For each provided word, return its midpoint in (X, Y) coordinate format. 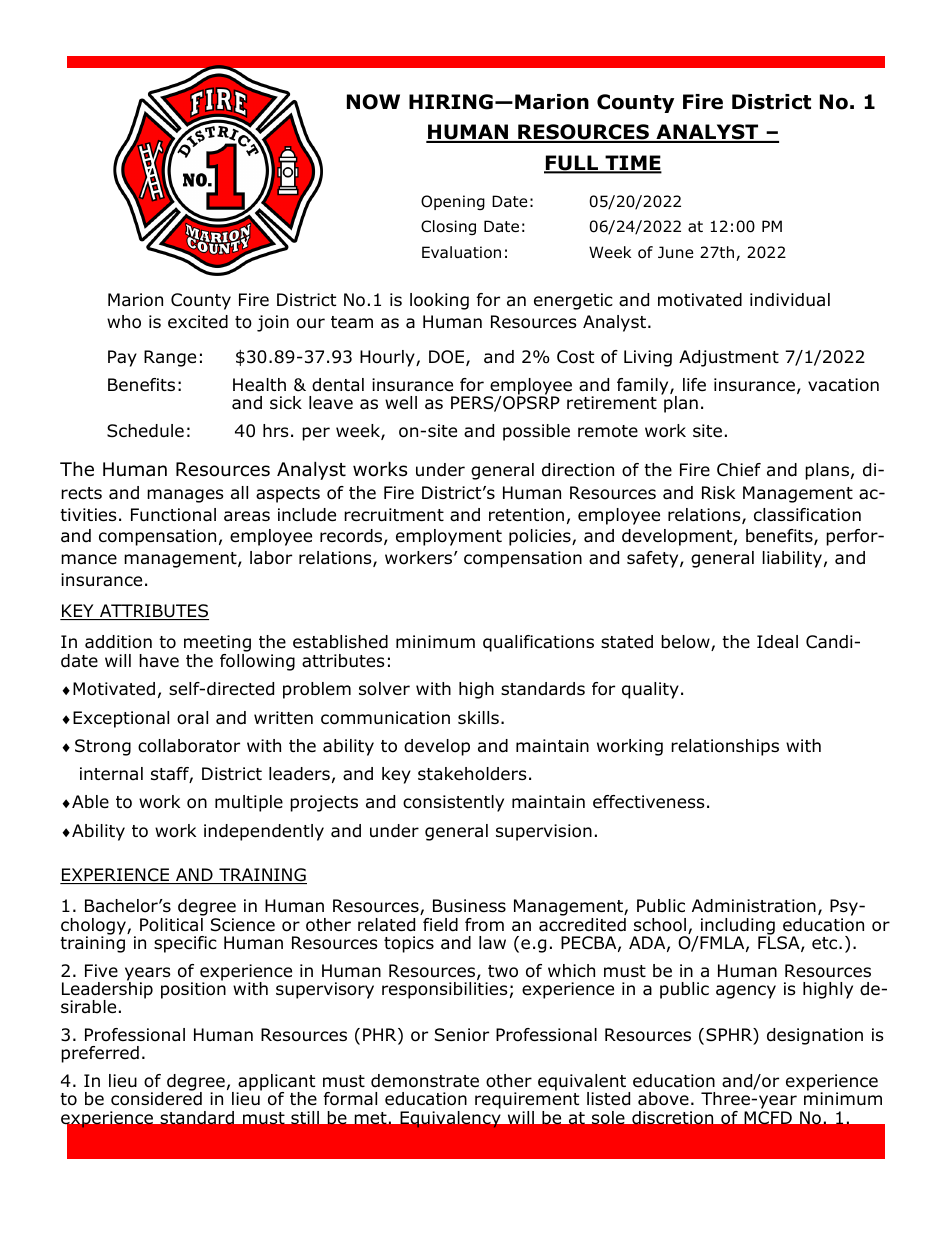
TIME (632, 164)
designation (815, 1036)
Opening (453, 202)
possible (536, 432)
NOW (373, 102)
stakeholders (472, 774)
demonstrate (425, 1081)
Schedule (145, 431)
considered (156, 1098)
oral (192, 718)
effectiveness (649, 802)
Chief (739, 470)
